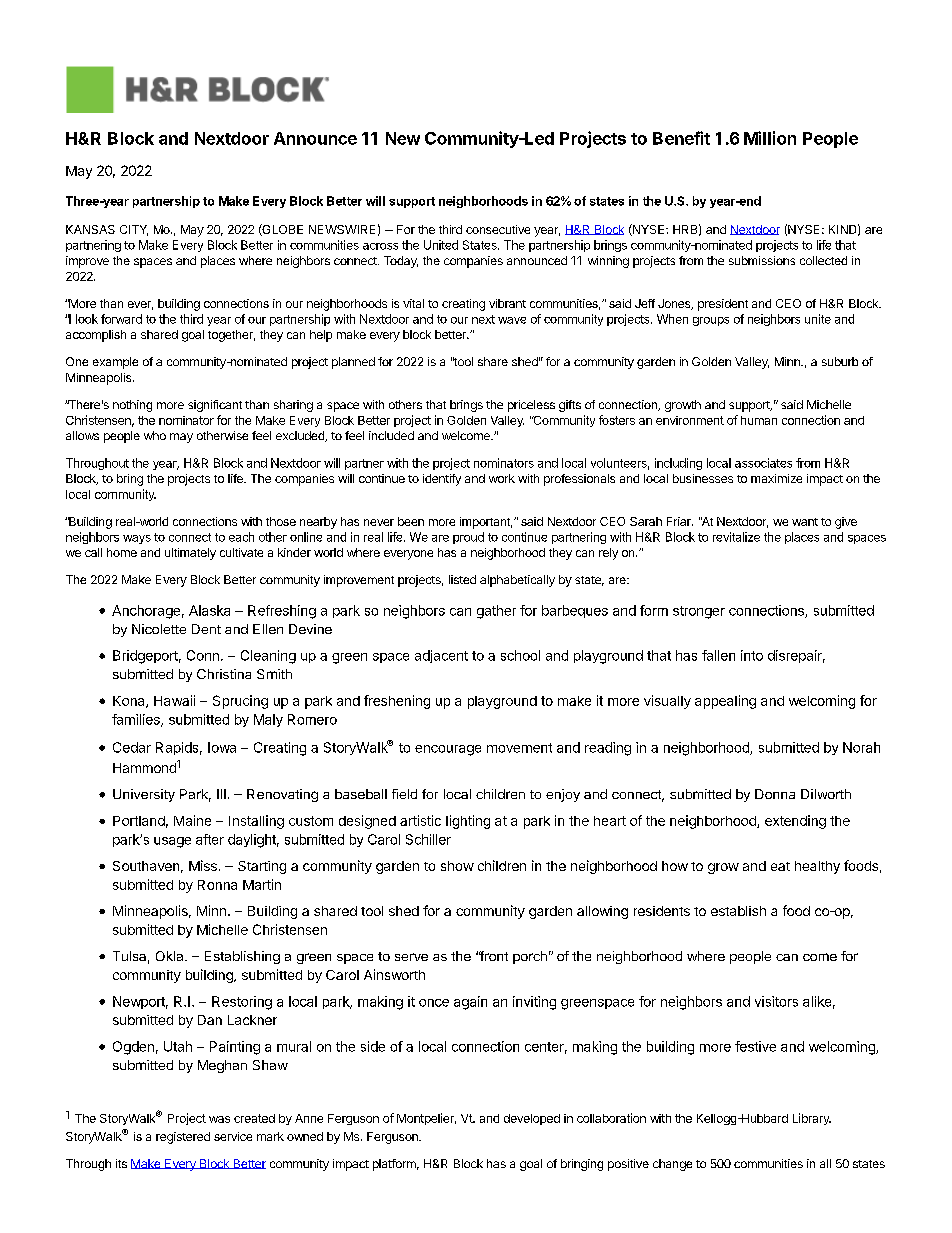  Describe the element at coordinates (441, 656) in the screenshot. I see `adjacent` at that location.
